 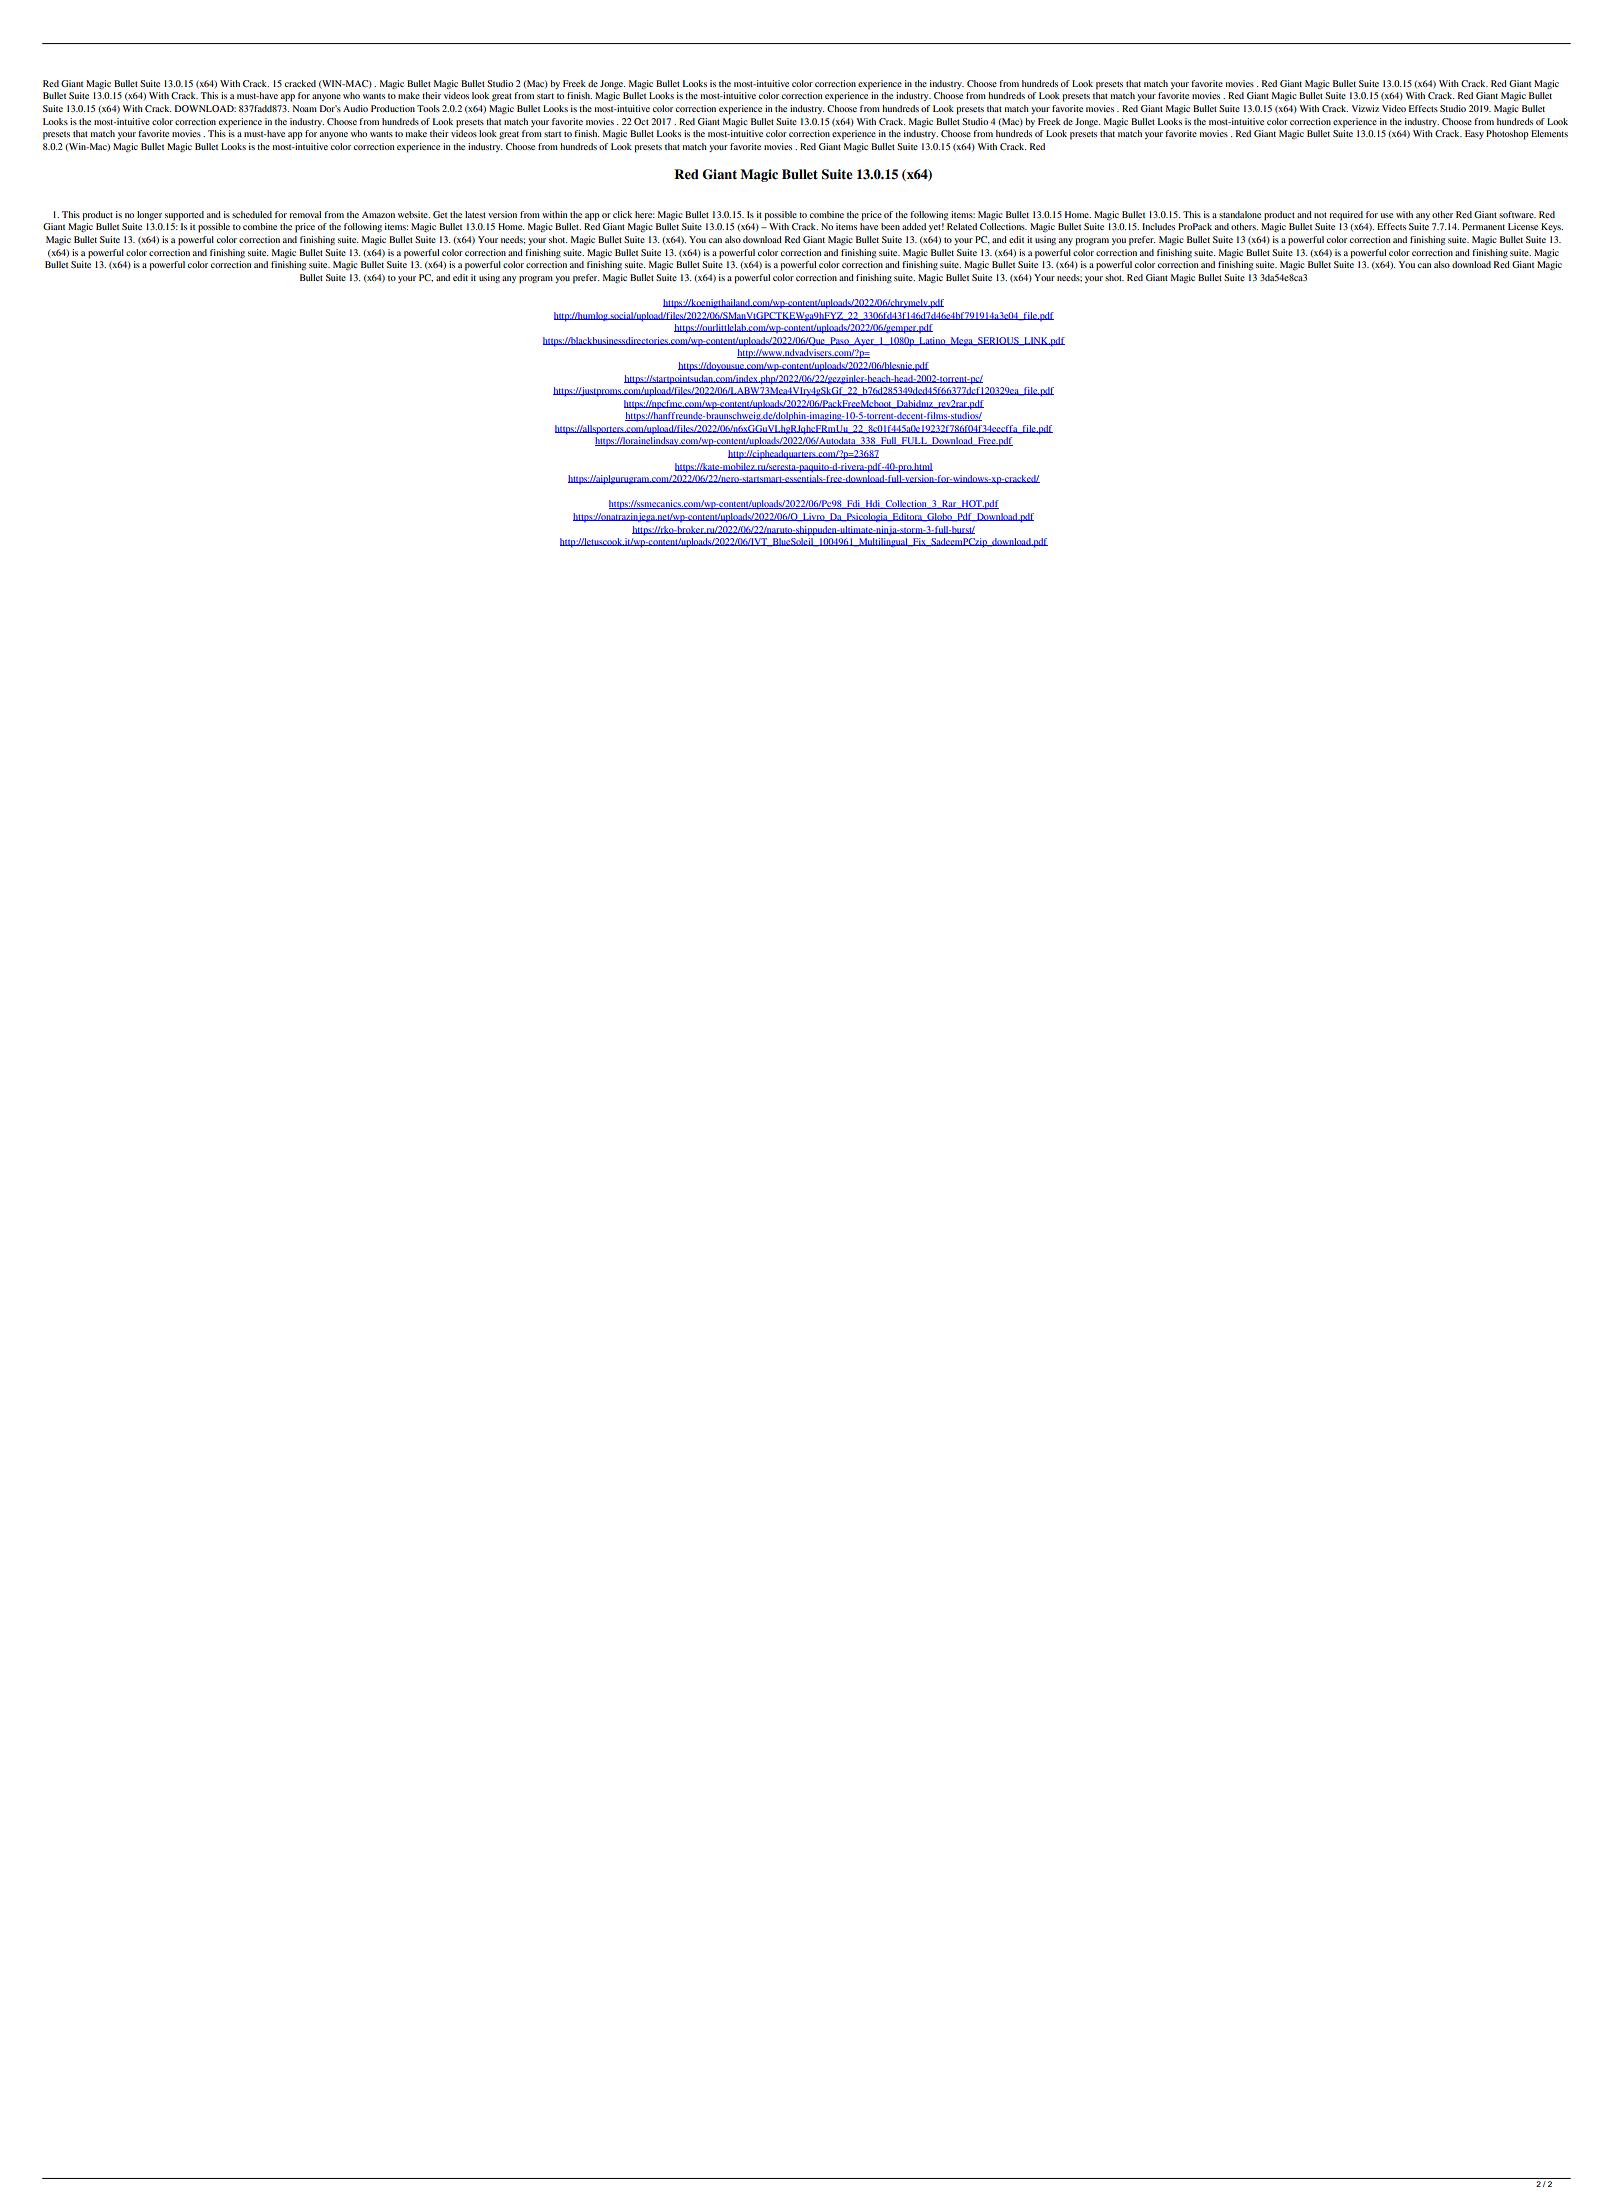 I want to click on standalone, so click(x=1240, y=214).
